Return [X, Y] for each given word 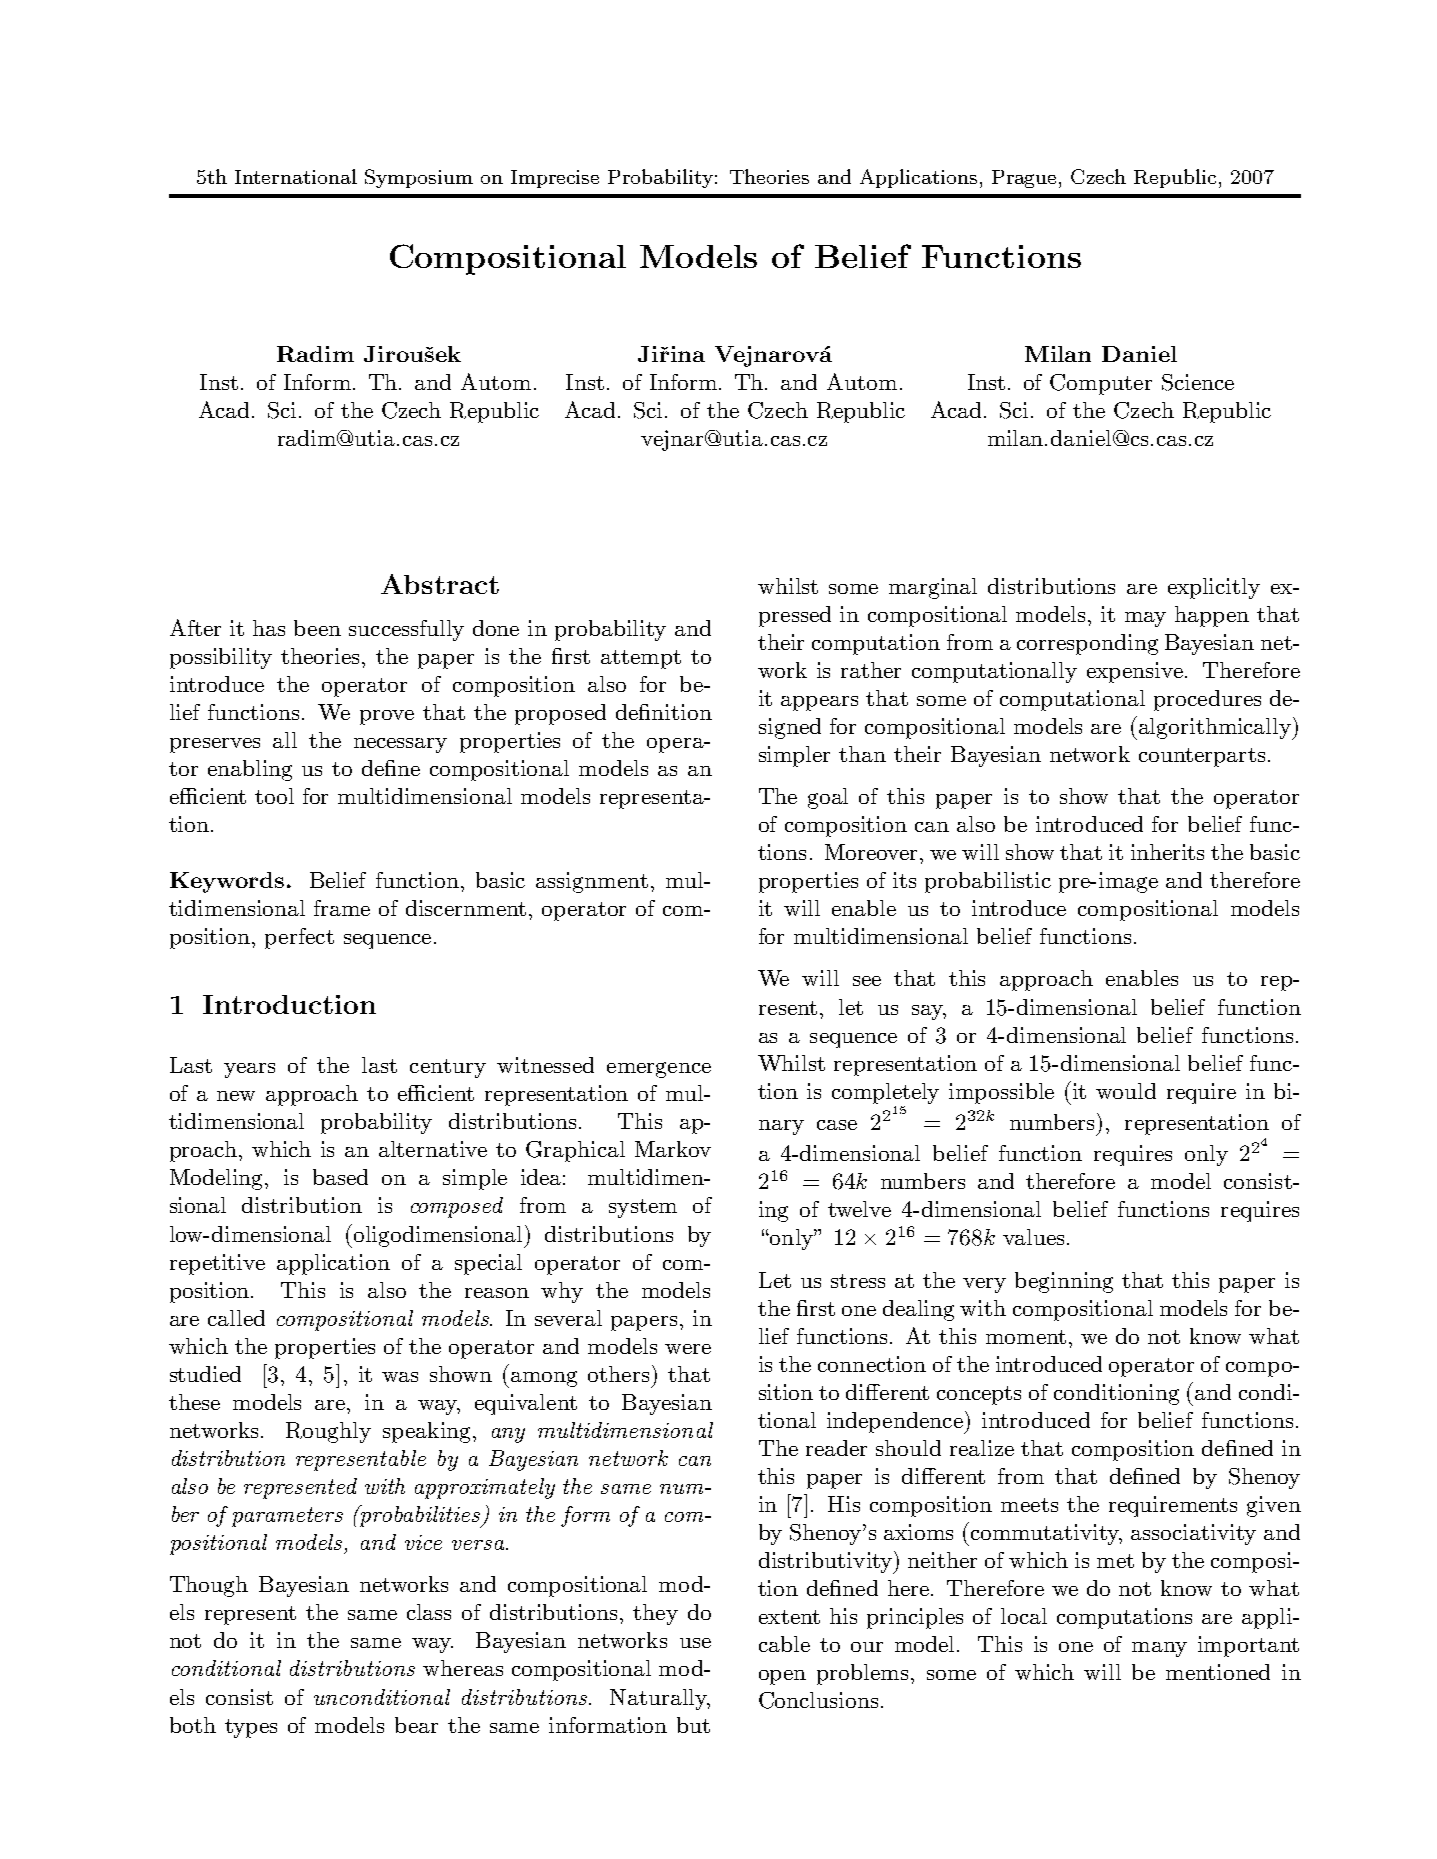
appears [819, 703]
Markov [673, 1149]
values [1033, 1237]
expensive [1135, 672]
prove [387, 717]
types [251, 1728]
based [340, 1177]
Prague [1026, 179]
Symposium [419, 178]
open [782, 1677]
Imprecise [555, 179]
